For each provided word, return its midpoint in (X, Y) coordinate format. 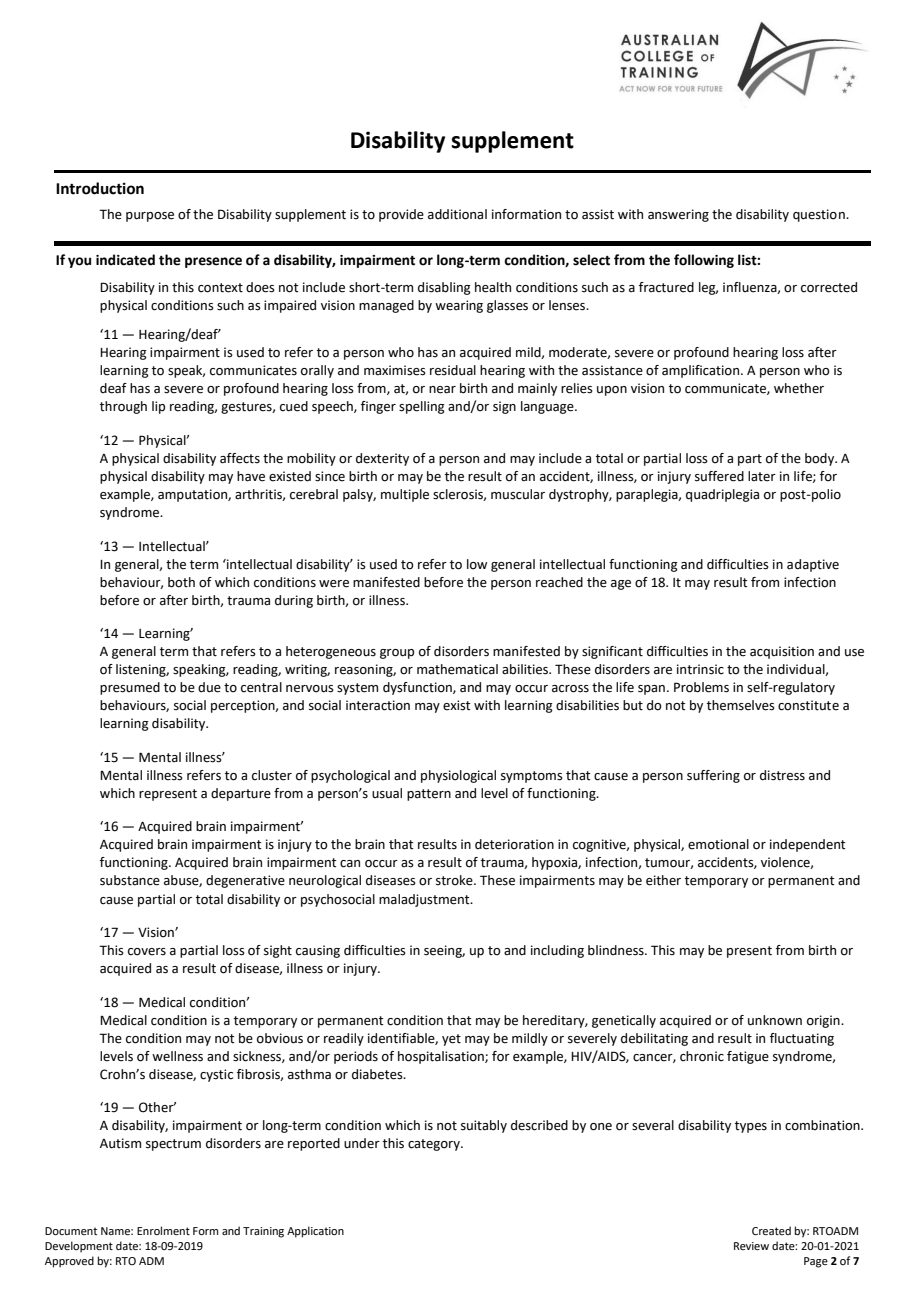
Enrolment (163, 1230)
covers (147, 952)
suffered (719, 476)
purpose (150, 217)
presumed (130, 688)
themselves (741, 705)
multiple (405, 495)
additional (457, 214)
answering (678, 215)
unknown (775, 1020)
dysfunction (418, 688)
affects (240, 458)
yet (451, 1040)
